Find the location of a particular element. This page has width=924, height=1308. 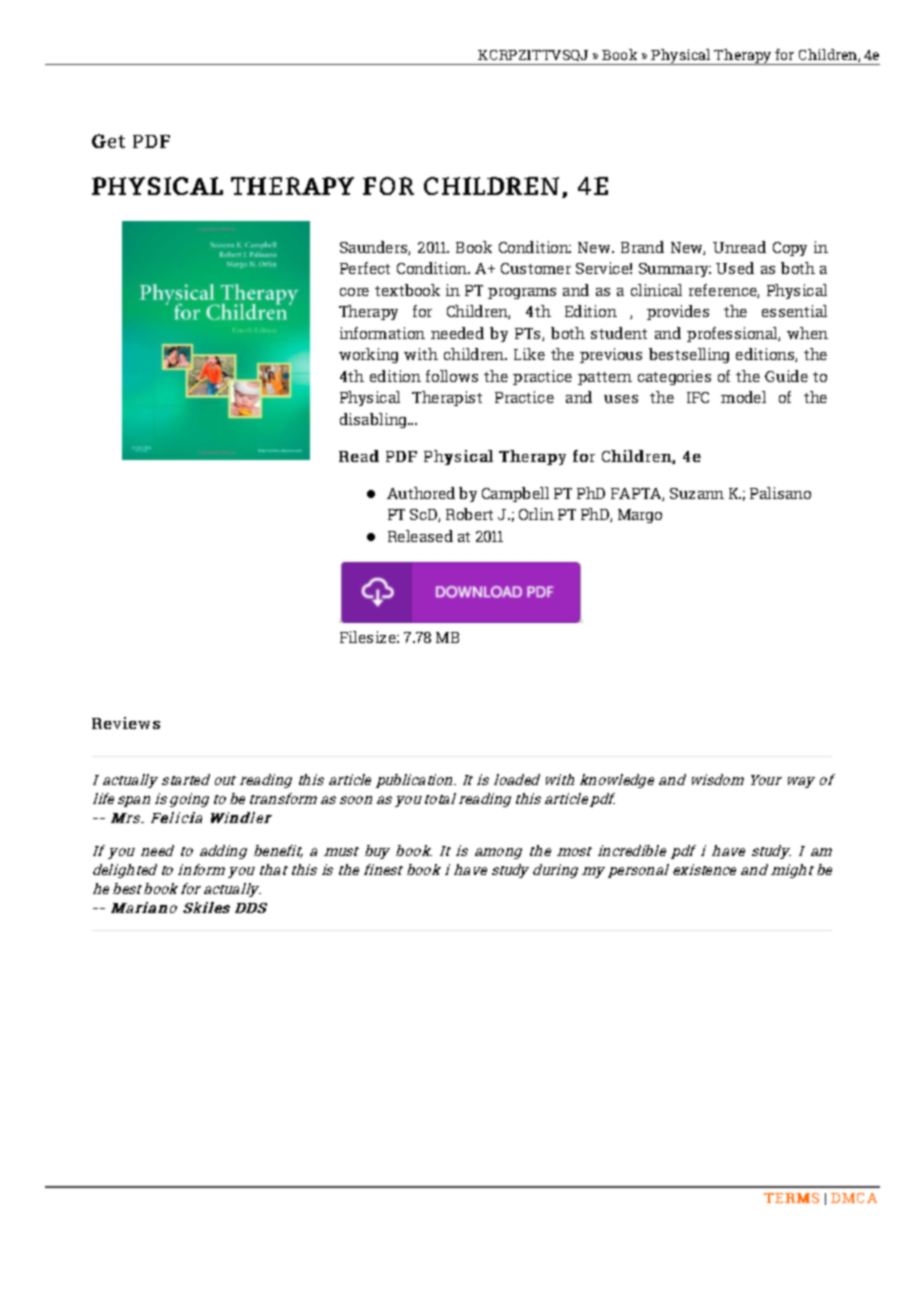

Therapist is located at coordinates (447, 398).
